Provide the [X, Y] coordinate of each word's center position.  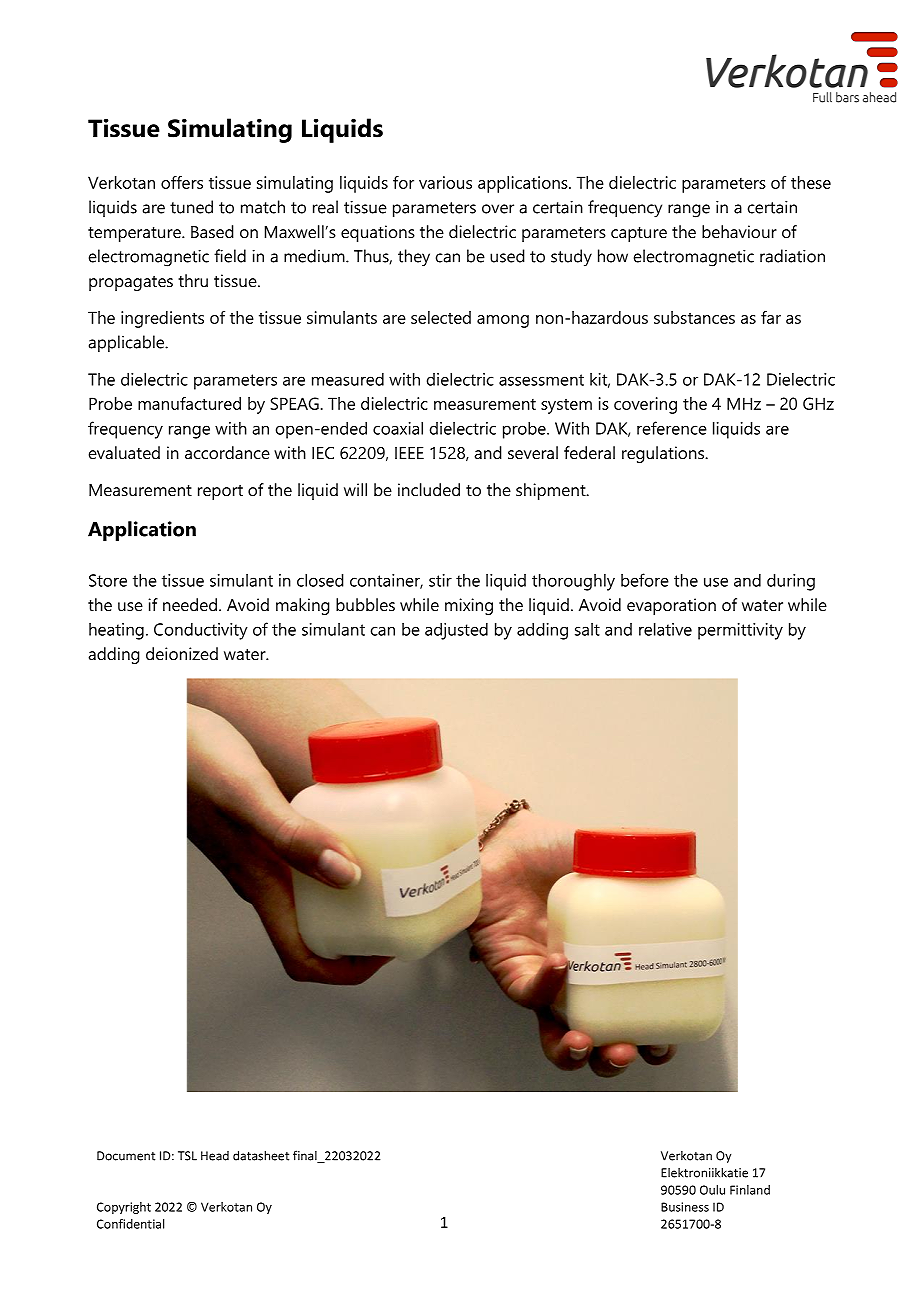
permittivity [740, 631]
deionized [182, 653]
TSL [187, 1156]
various [445, 182]
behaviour [739, 231]
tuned [191, 207]
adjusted [456, 631]
